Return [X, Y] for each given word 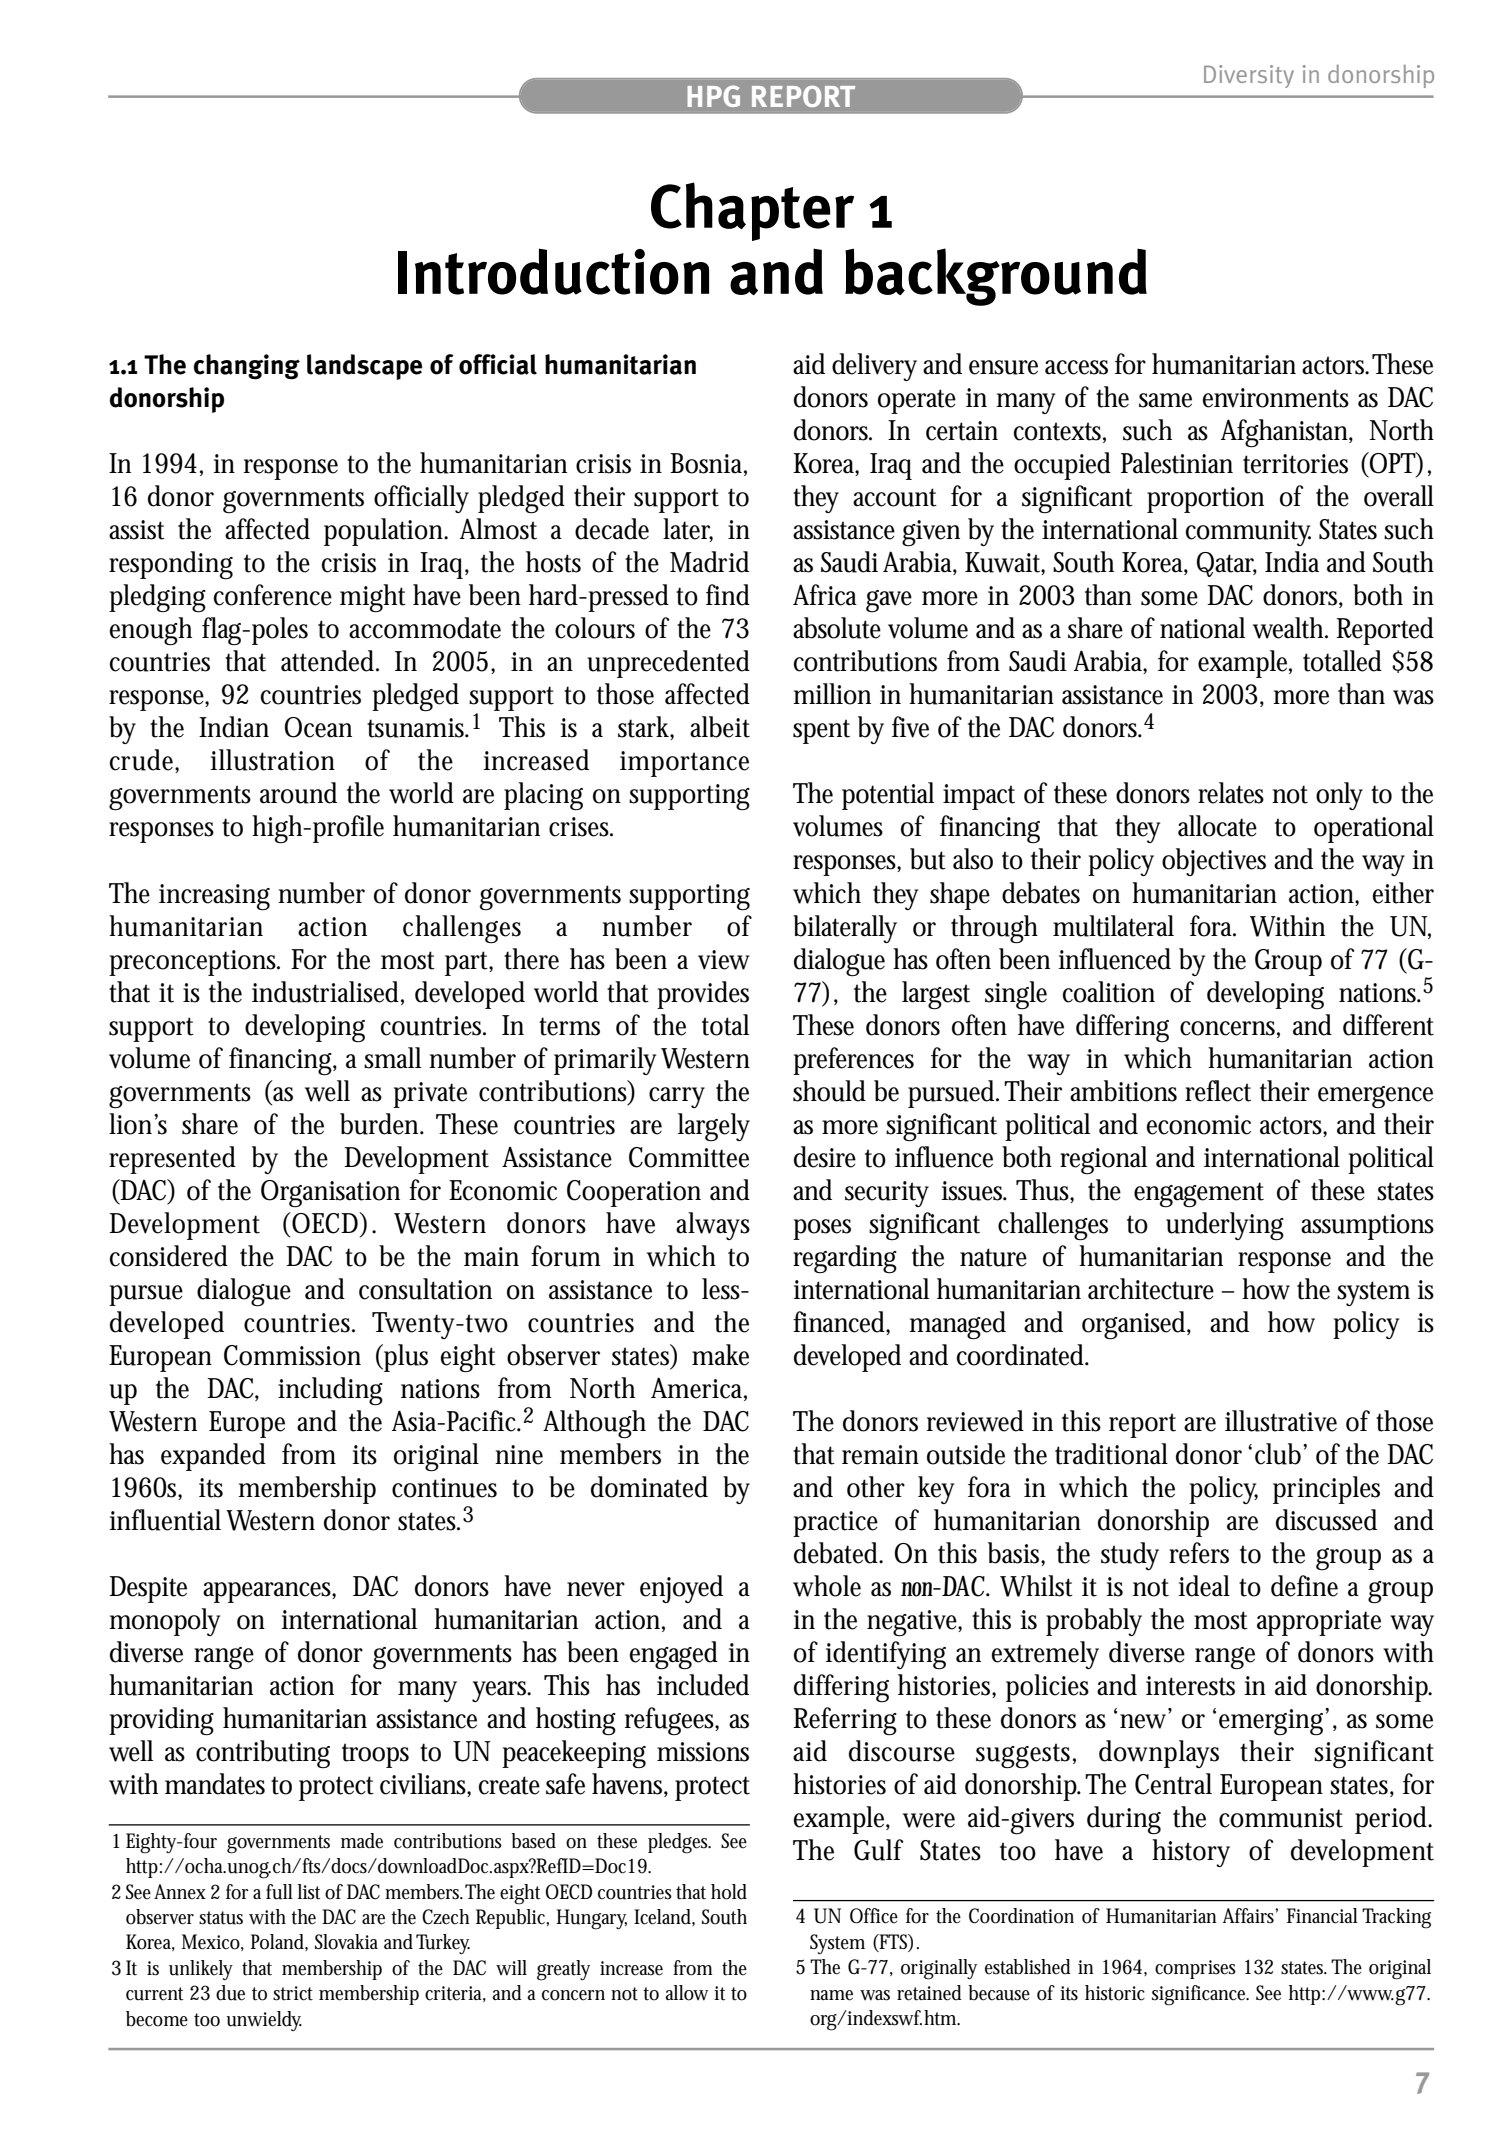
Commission [292, 1355]
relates [1231, 793]
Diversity [1249, 76]
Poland [279, 1942]
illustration [272, 760]
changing [247, 367]
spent [821, 731]
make [720, 1355]
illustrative [1281, 1421]
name [831, 1995]
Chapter [752, 211]
